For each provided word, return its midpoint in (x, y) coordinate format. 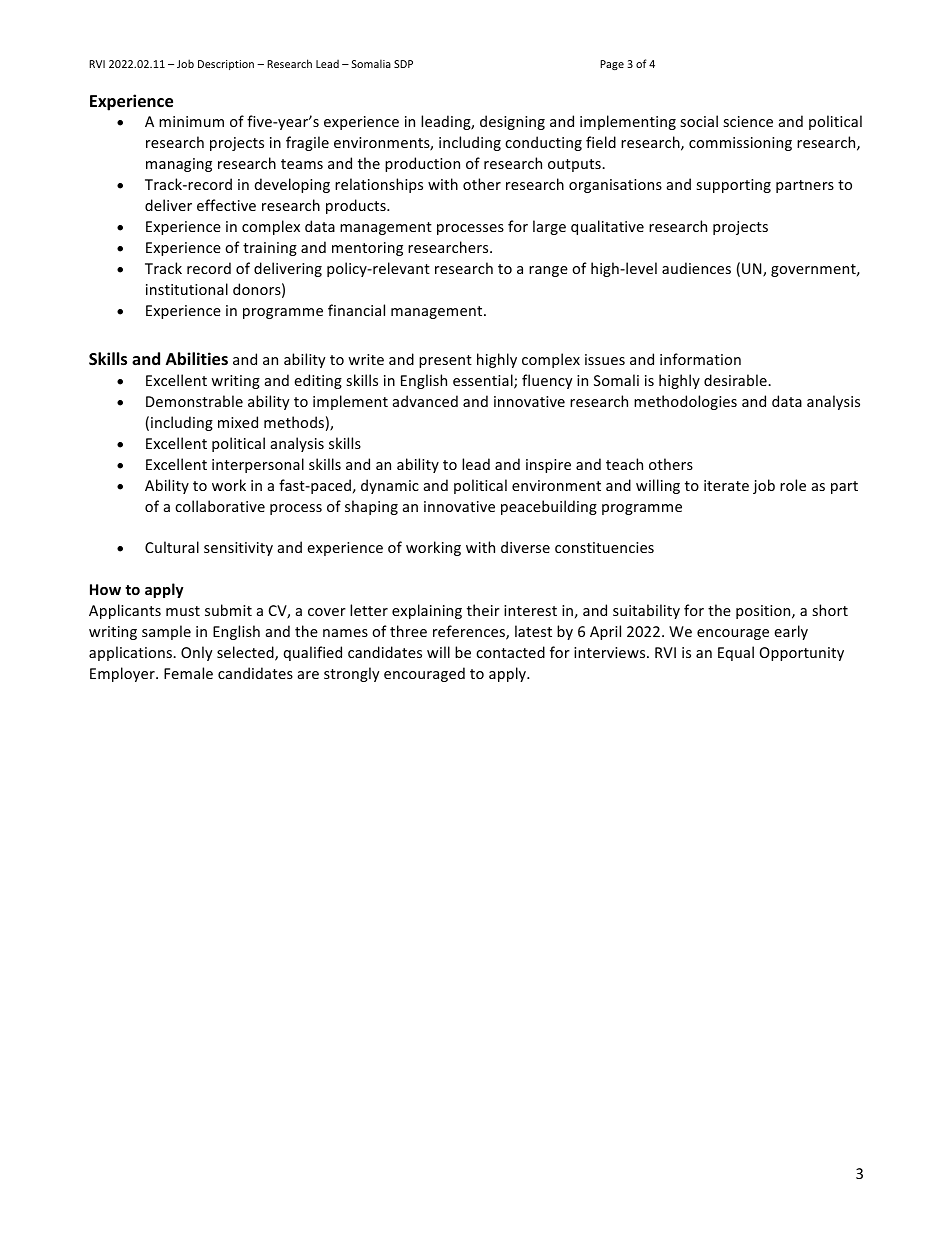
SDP (403, 64)
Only (197, 653)
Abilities (197, 359)
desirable (736, 380)
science (748, 121)
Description (226, 65)
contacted (510, 652)
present (445, 361)
